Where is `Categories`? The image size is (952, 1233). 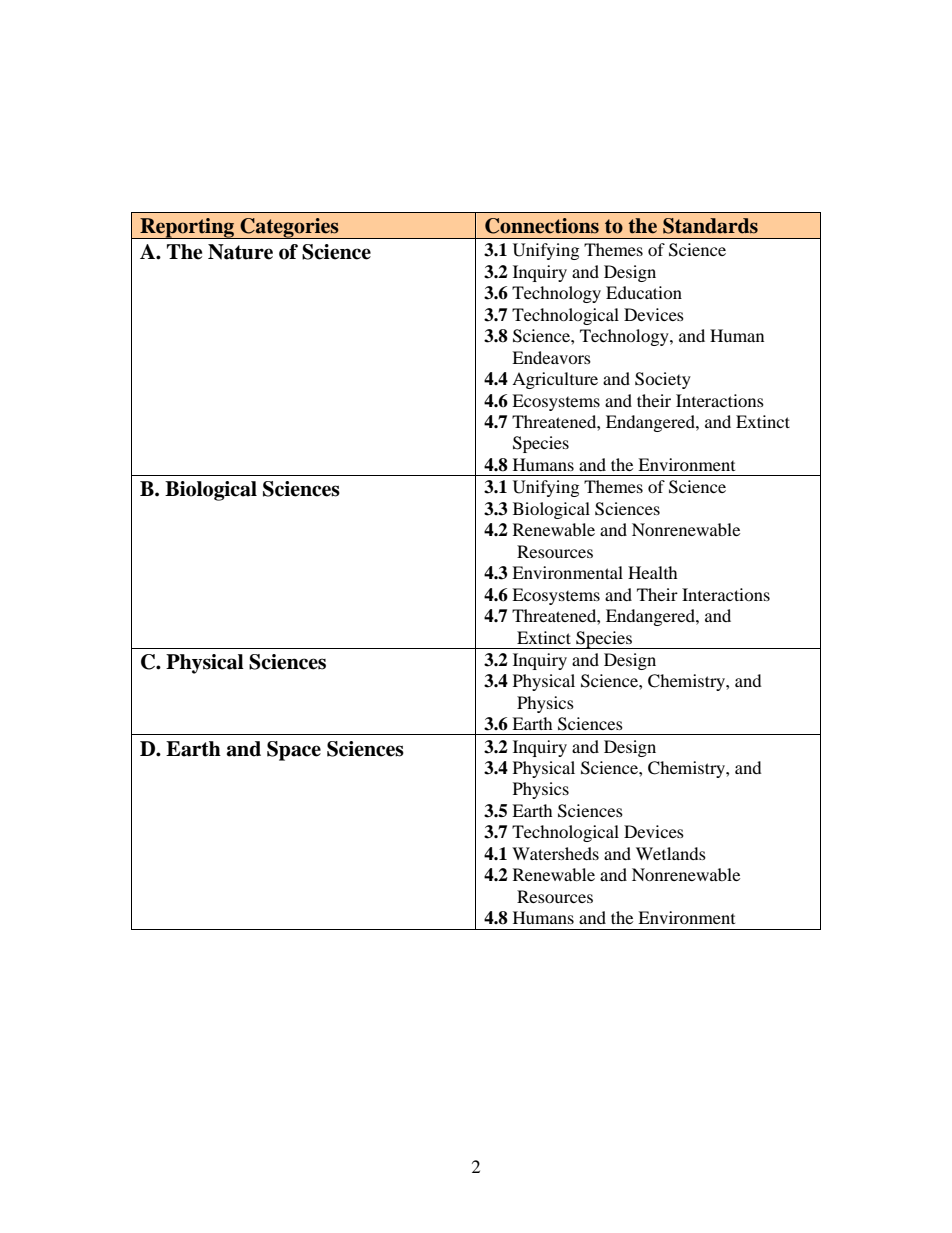 Categories is located at coordinates (289, 228).
